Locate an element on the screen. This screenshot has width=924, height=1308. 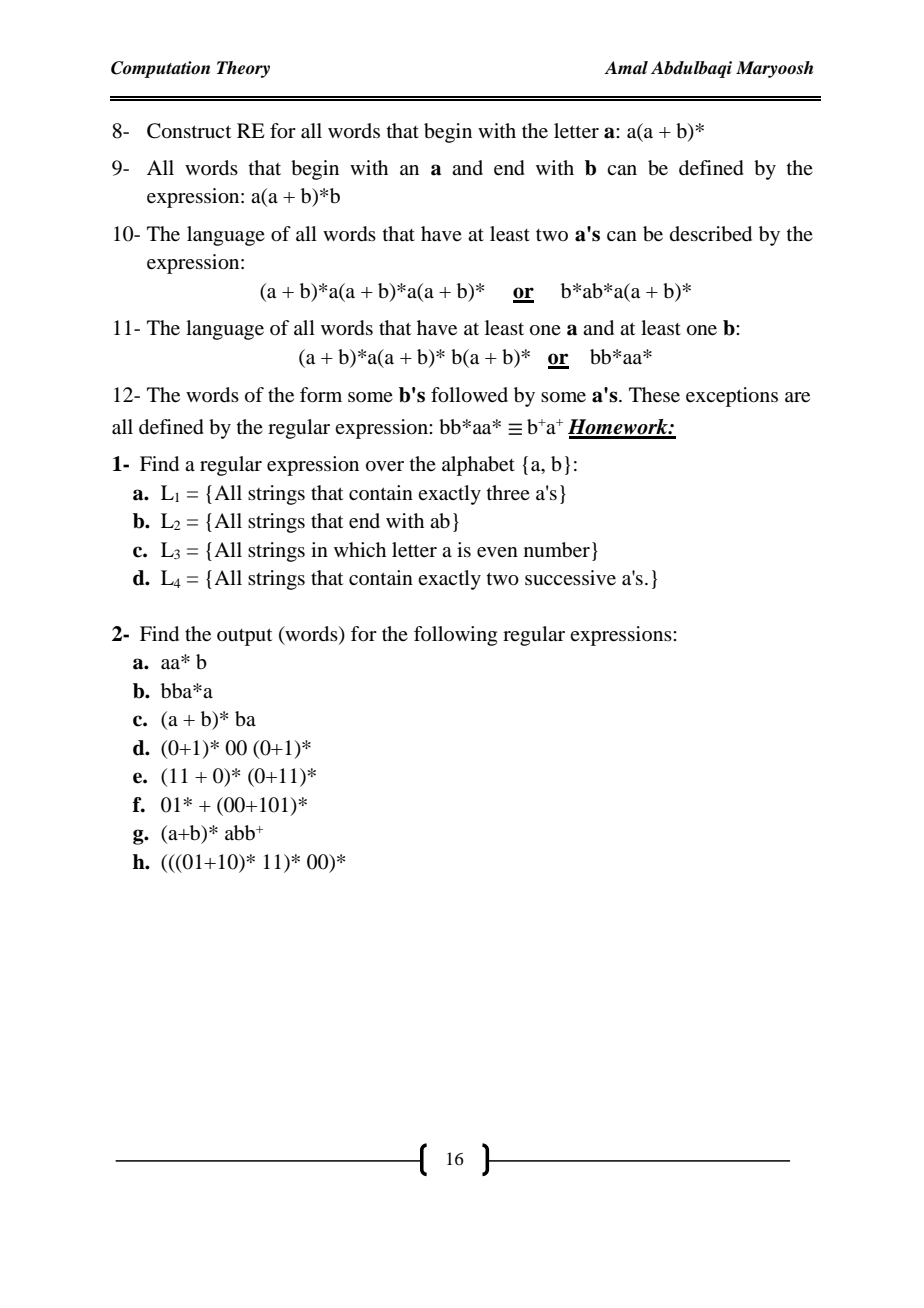
Computation is located at coordinates (160, 69).
